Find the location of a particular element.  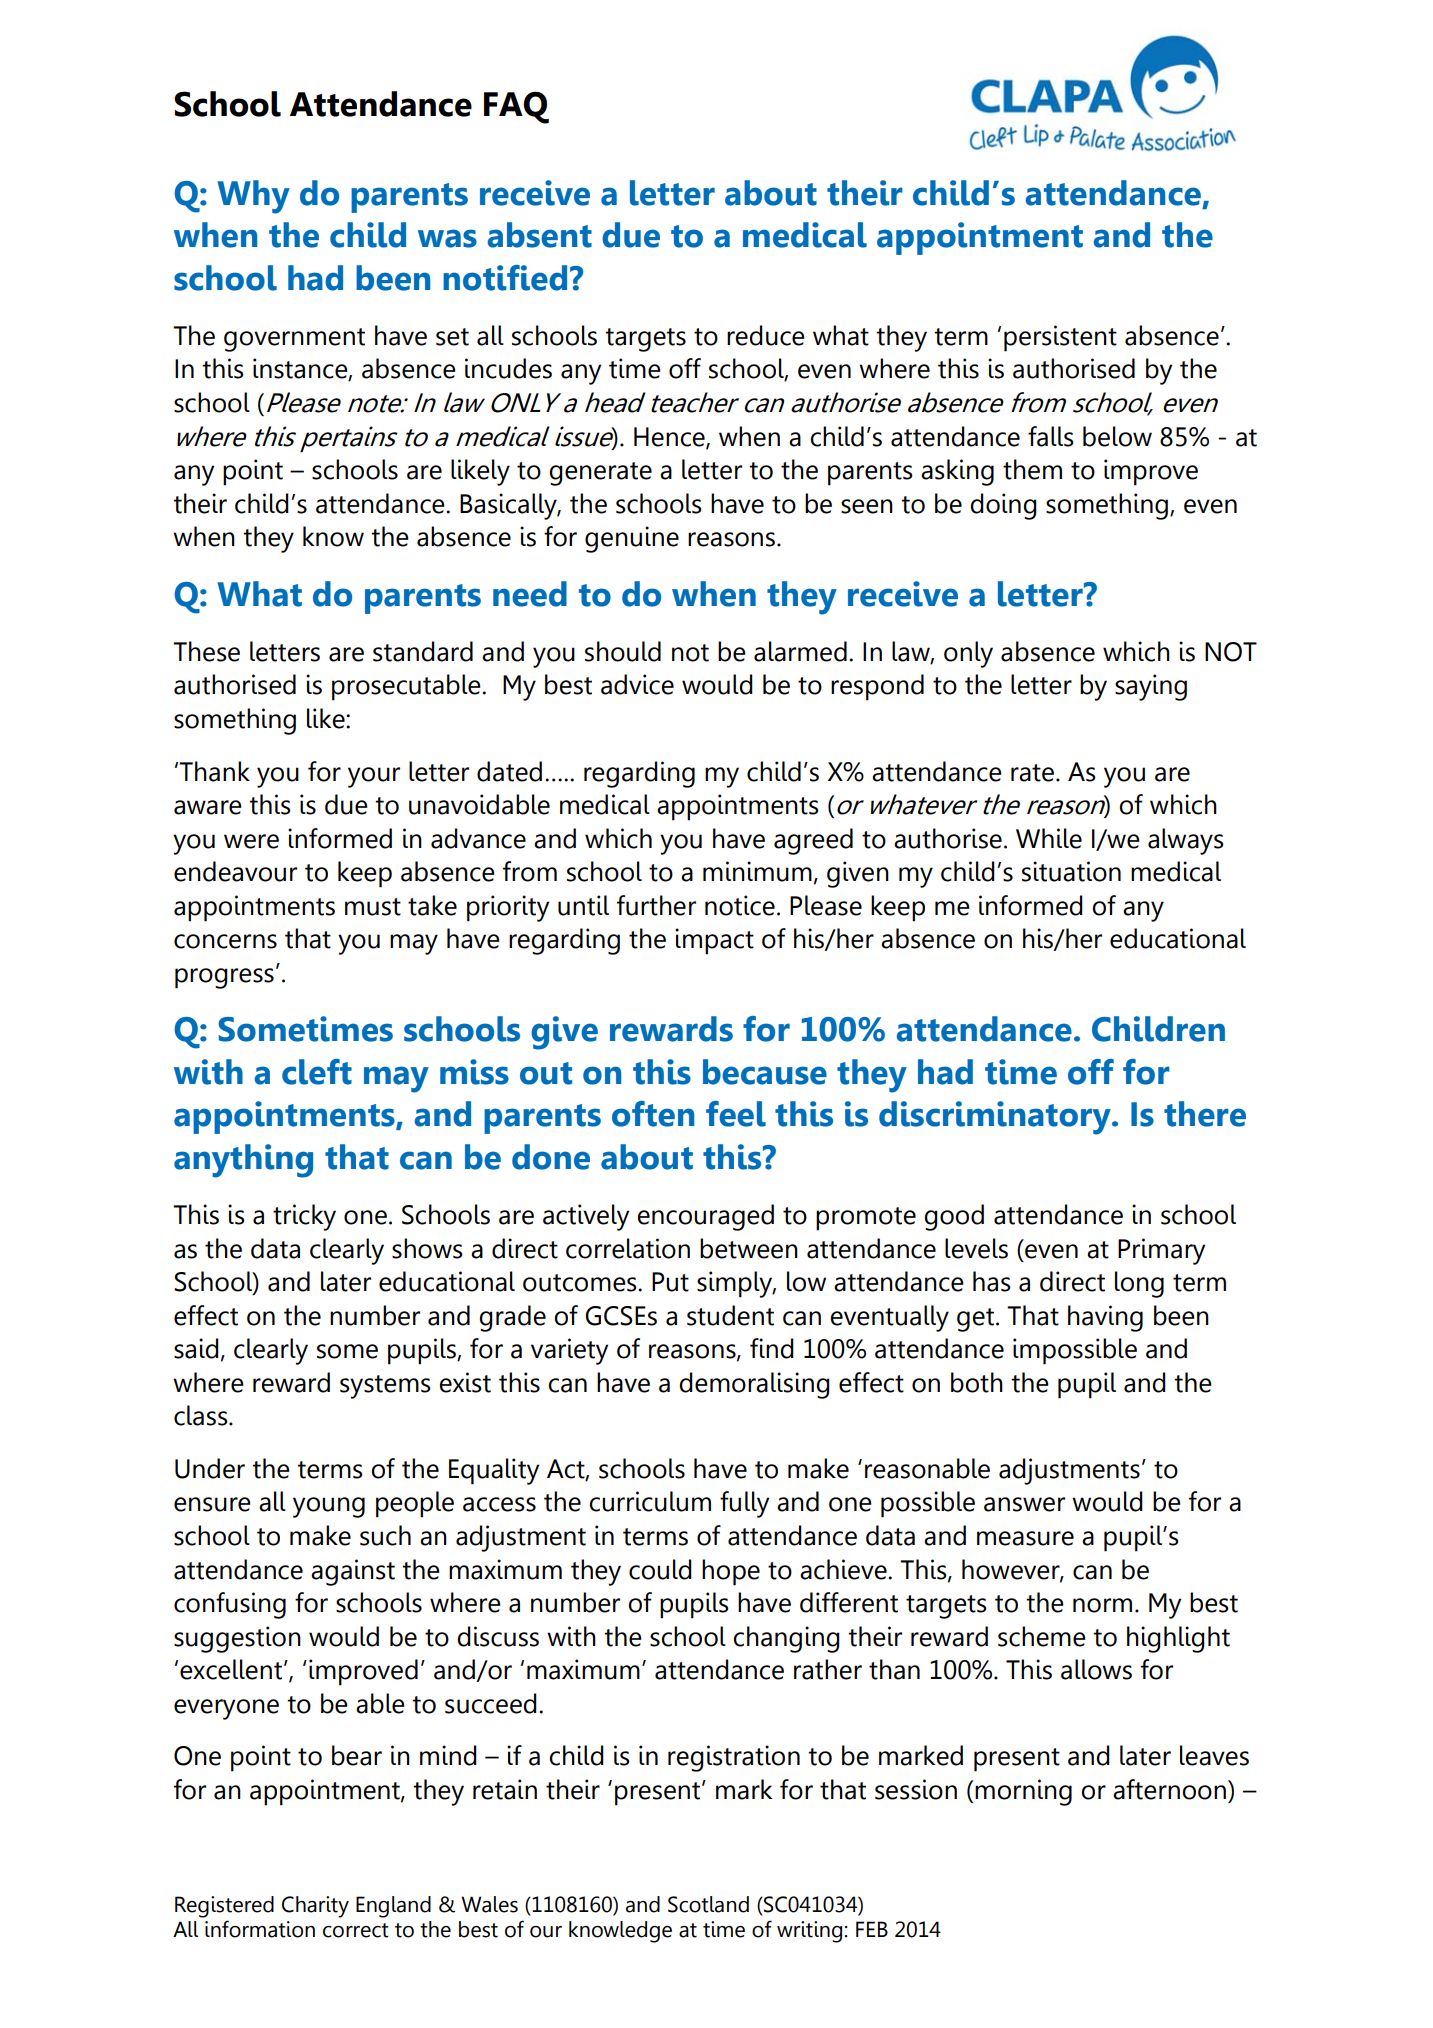

your is located at coordinates (374, 777).
